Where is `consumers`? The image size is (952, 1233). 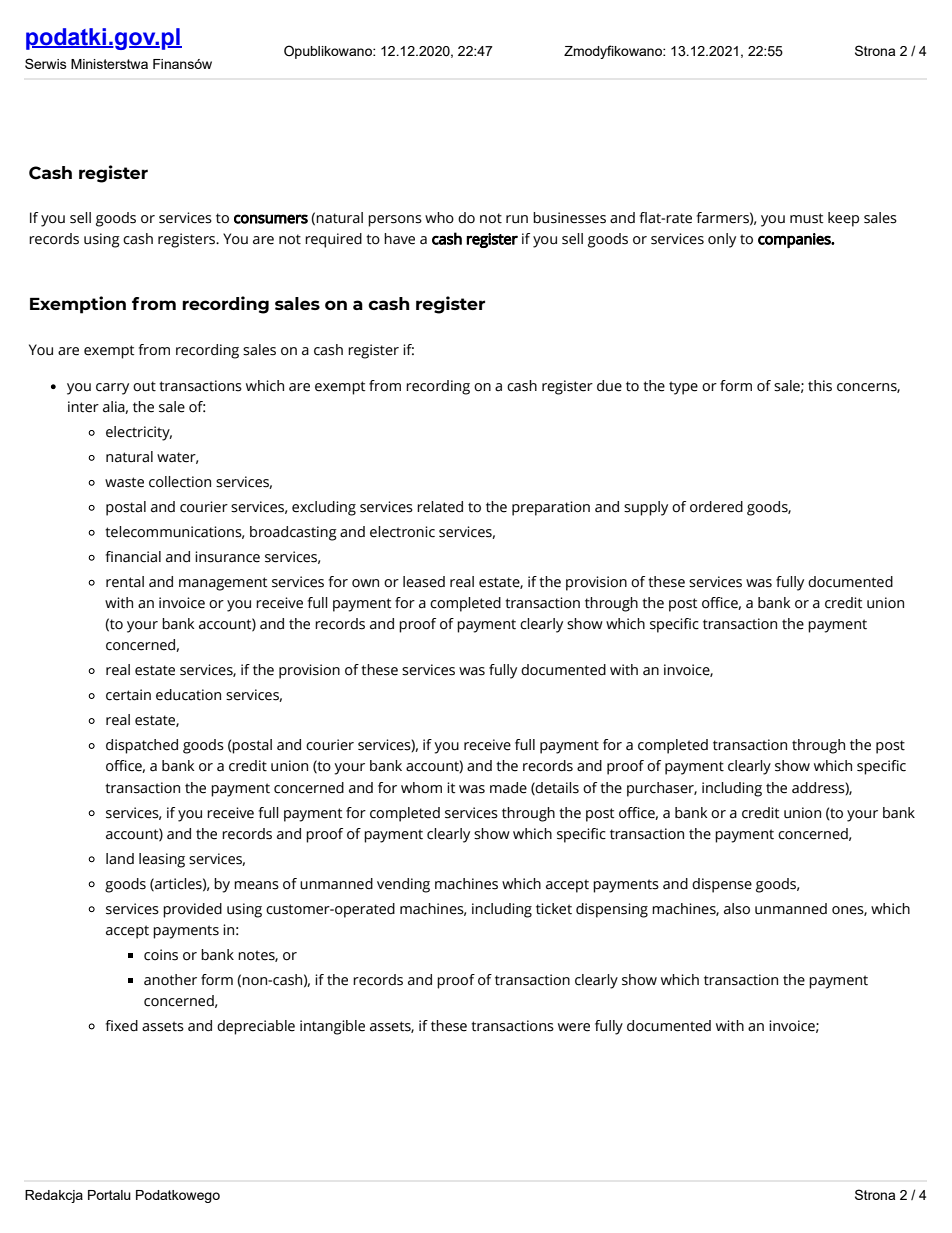
consumers is located at coordinates (271, 219).
